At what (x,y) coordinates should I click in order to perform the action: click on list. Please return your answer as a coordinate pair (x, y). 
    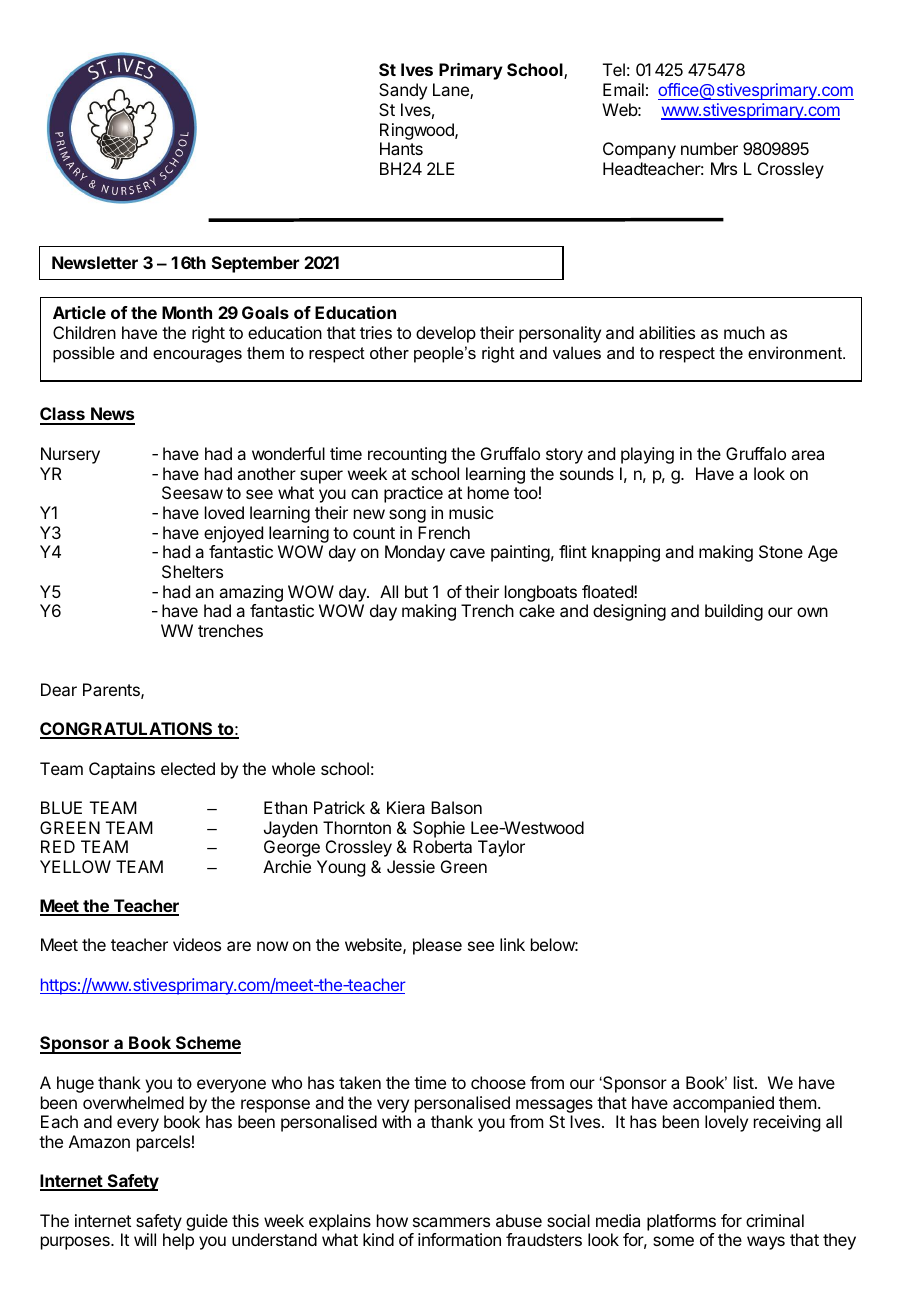
    Looking at the image, I should click on (745, 1082).
